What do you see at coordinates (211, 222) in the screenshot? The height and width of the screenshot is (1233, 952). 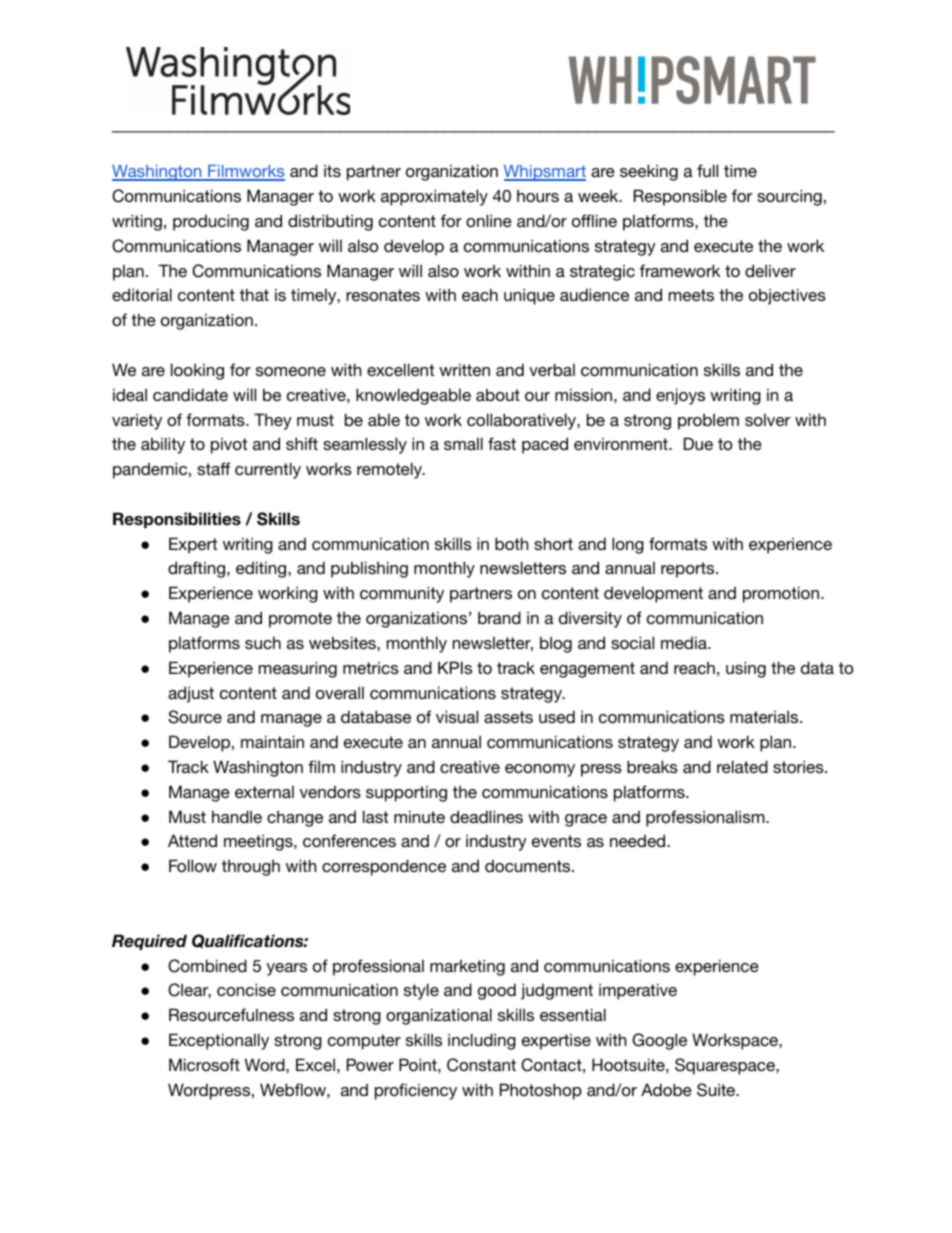 I see `producing` at bounding box center [211, 222].
